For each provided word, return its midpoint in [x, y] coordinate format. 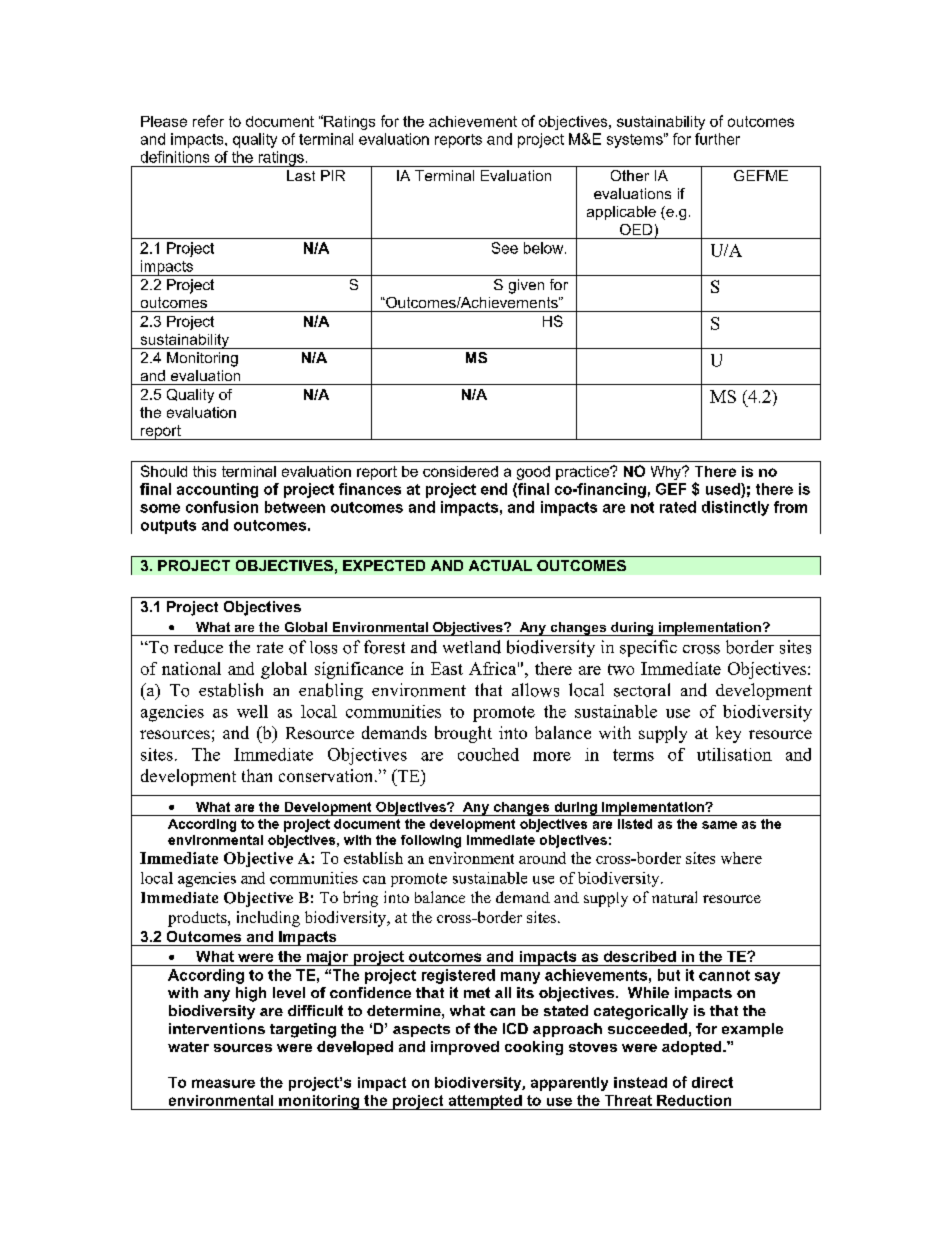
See [505, 248]
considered [460, 471]
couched [488, 754]
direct [712, 1082]
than [257, 775]
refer [208, 121]
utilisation [734, 754]
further [717, 139]
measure [223, 1083]
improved [465, 1048]
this [204, 471]
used [724, 489]
